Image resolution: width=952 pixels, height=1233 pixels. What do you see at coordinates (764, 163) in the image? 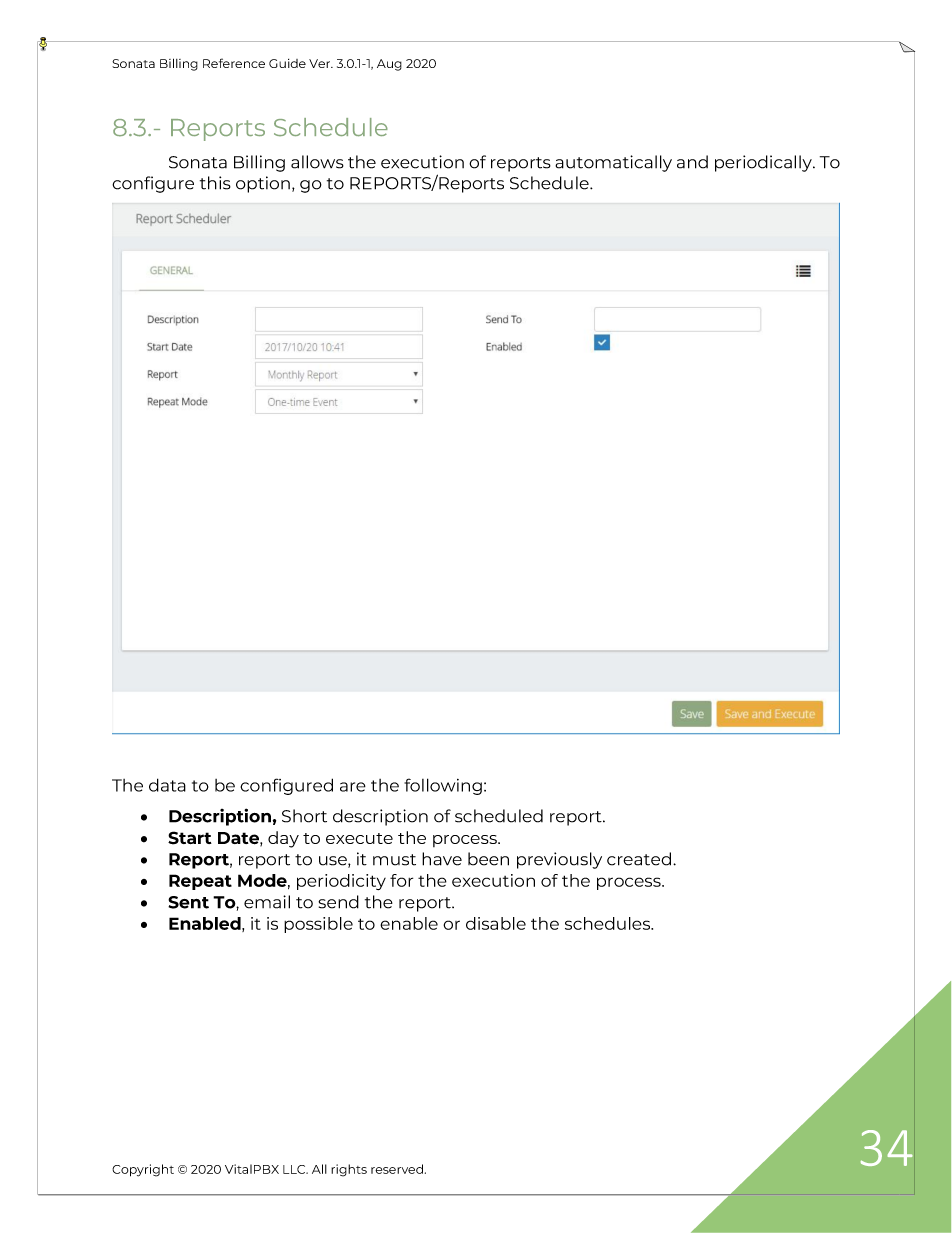
I see `periodically` at bounding box center [764, 163].
